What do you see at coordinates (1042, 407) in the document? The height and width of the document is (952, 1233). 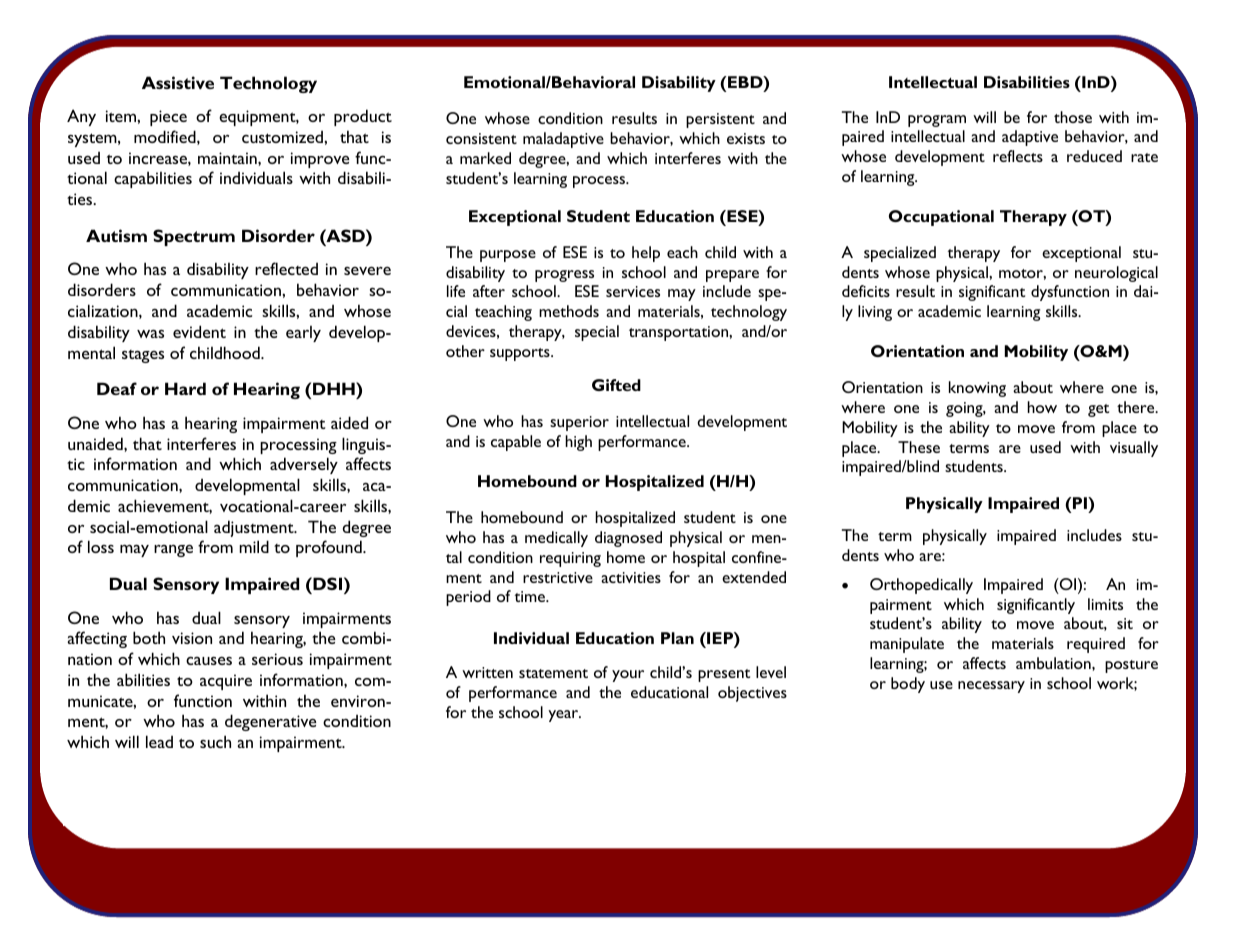 I see `how` at bounding box center [1042, 407].
